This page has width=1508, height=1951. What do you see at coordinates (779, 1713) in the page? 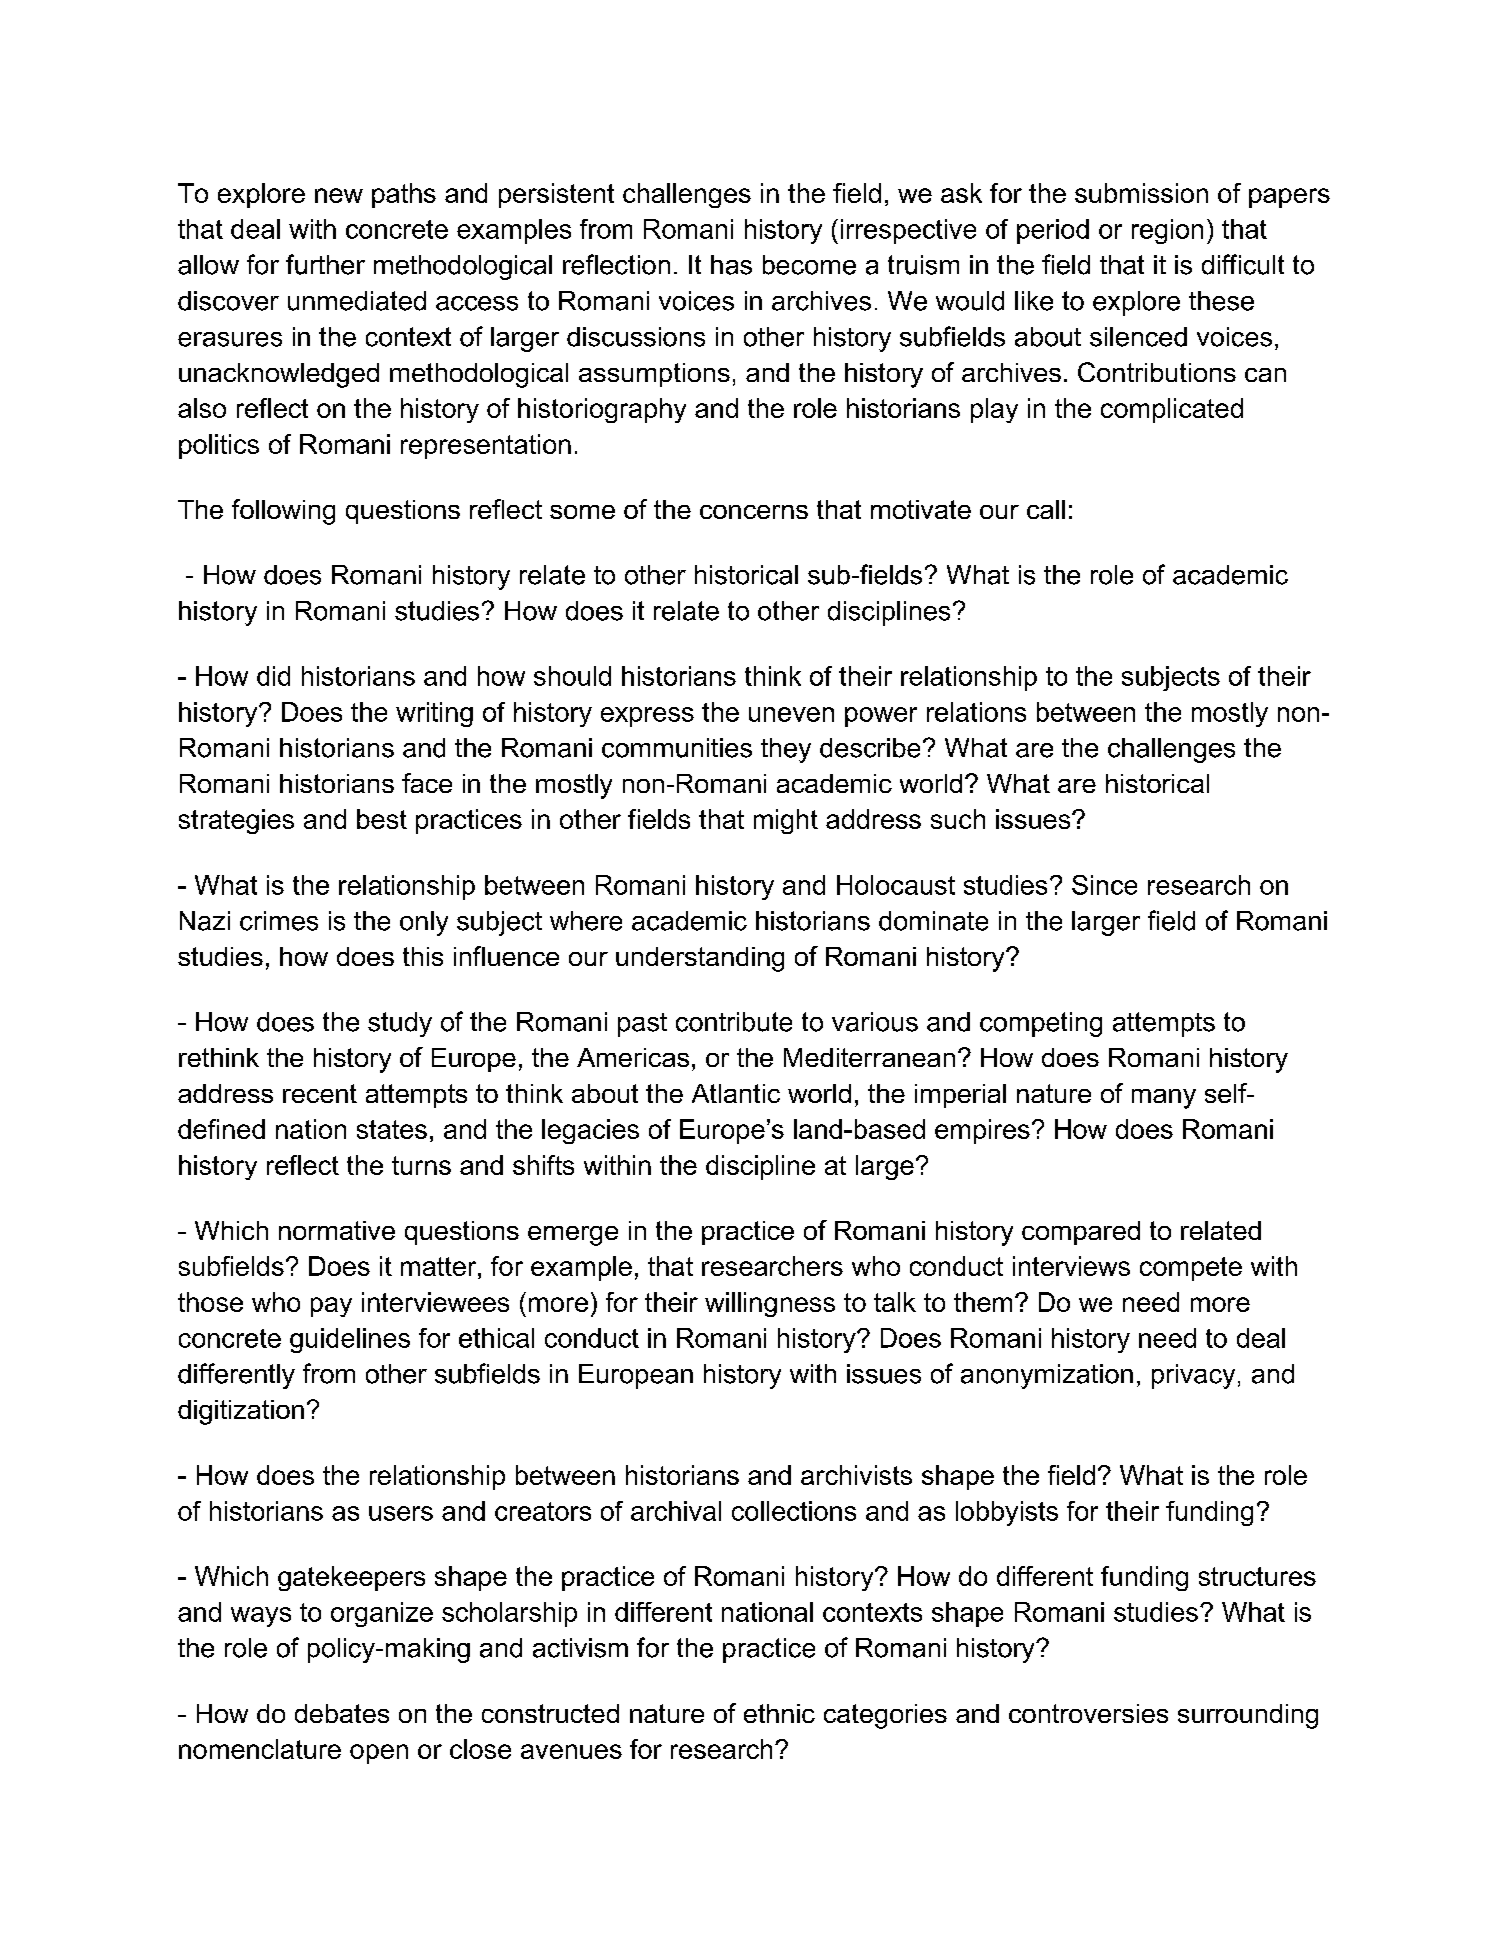
I see `ethnic` at bounding box center [779, 1713].
